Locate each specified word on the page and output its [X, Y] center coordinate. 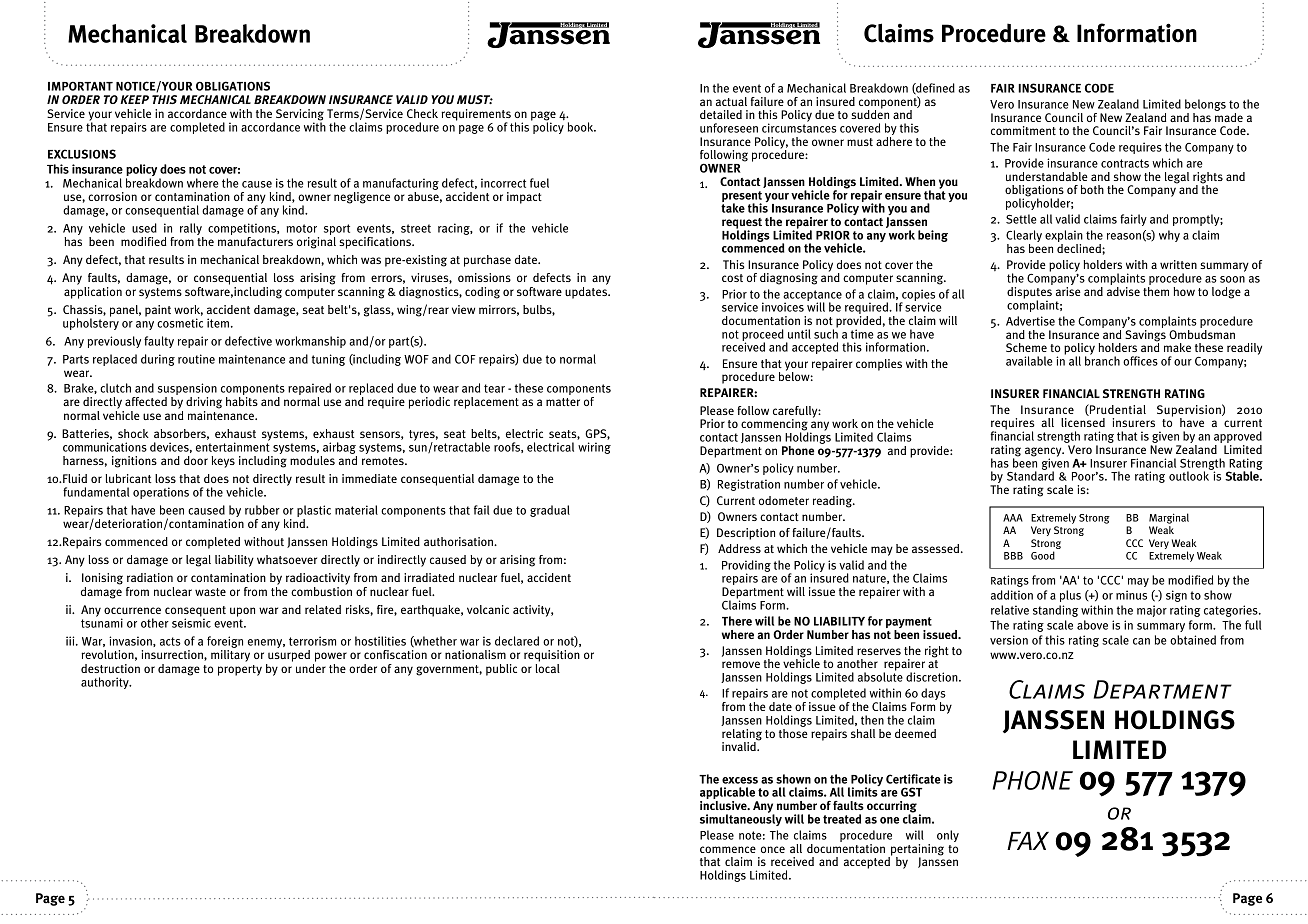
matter [563, 402]
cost [732, 278]
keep [134, 99]
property [240, 670]
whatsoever [287, 559]
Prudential [1117, 410]
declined [1080, 248]
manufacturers [255, 241]
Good [1043, 555]
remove [741, 664]
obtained [1193, 640]
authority [106, 683]
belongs [1205, 105]
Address [739, 548]
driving [204, 403]
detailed [721, 114]
